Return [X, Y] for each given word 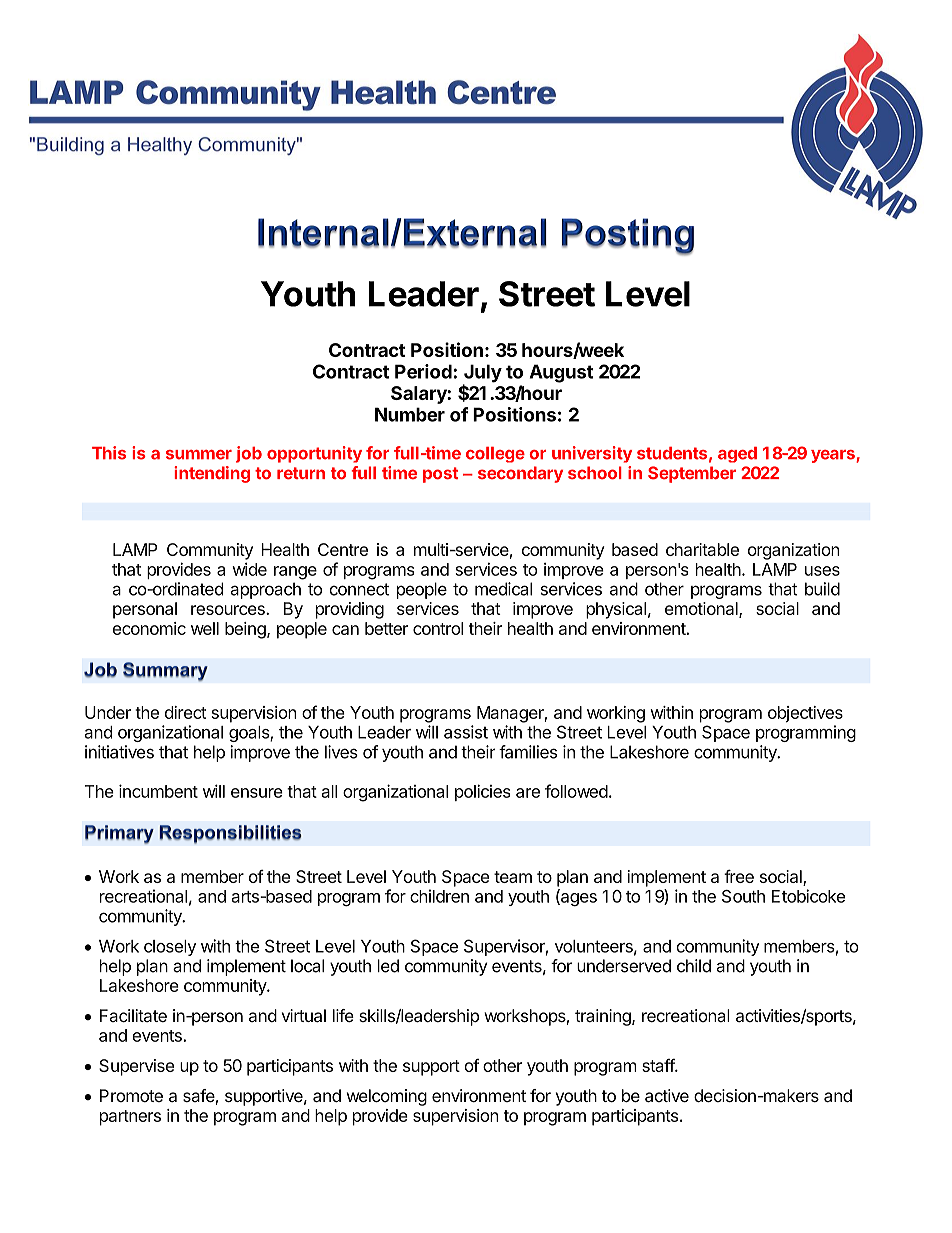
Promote [131, 1095]
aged [737, 455]
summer [199, 455]
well [205, 628]
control [438, 628]
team [513, 877]
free [739, 876]
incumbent [158, 791]
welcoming [387, 1097]
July [482, 374]
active [667, 1095]
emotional [702, 610]
